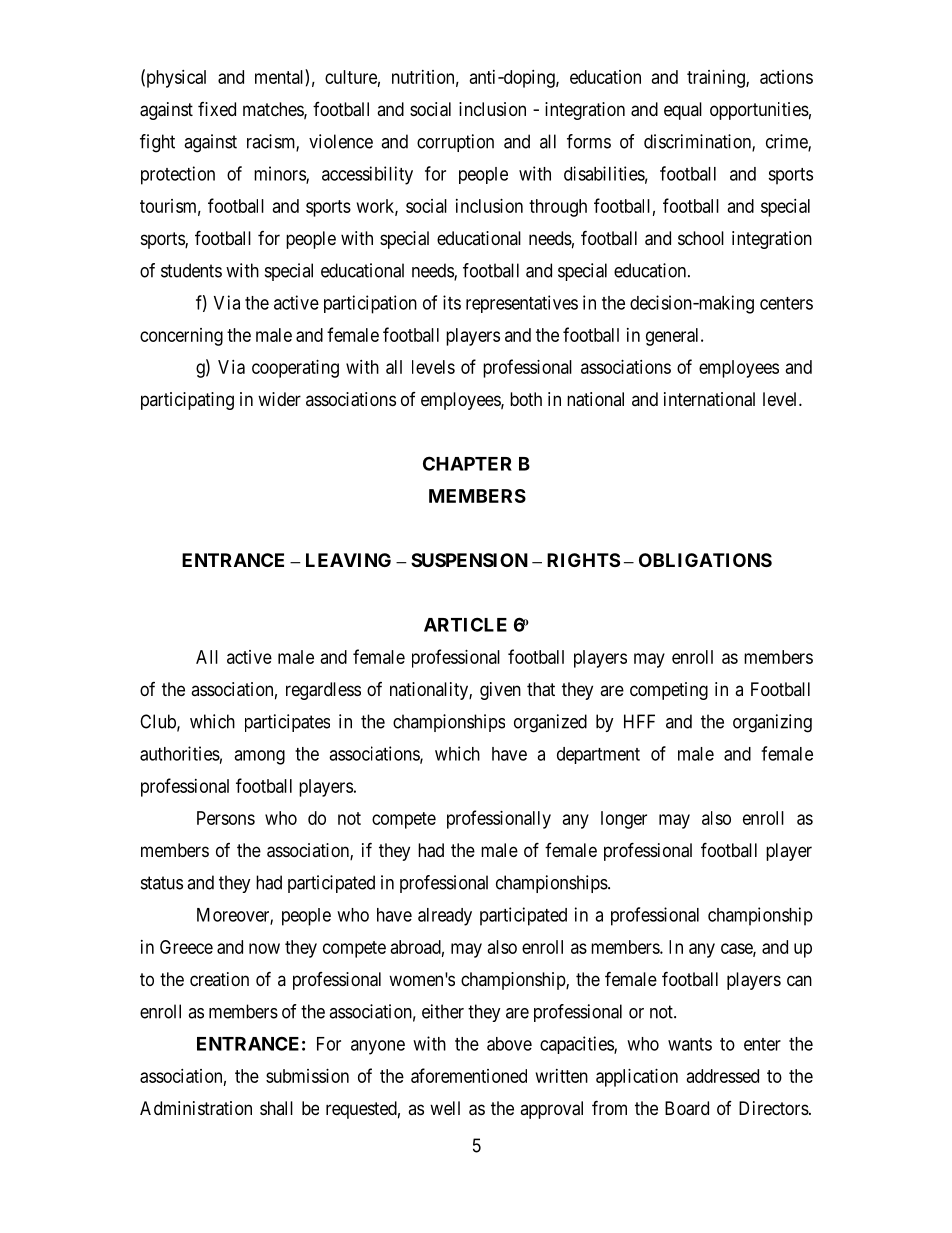 This document has height=1233, width=952. Describe the element at coordinates (624, 820) in the document. I see `longer` at that location.
